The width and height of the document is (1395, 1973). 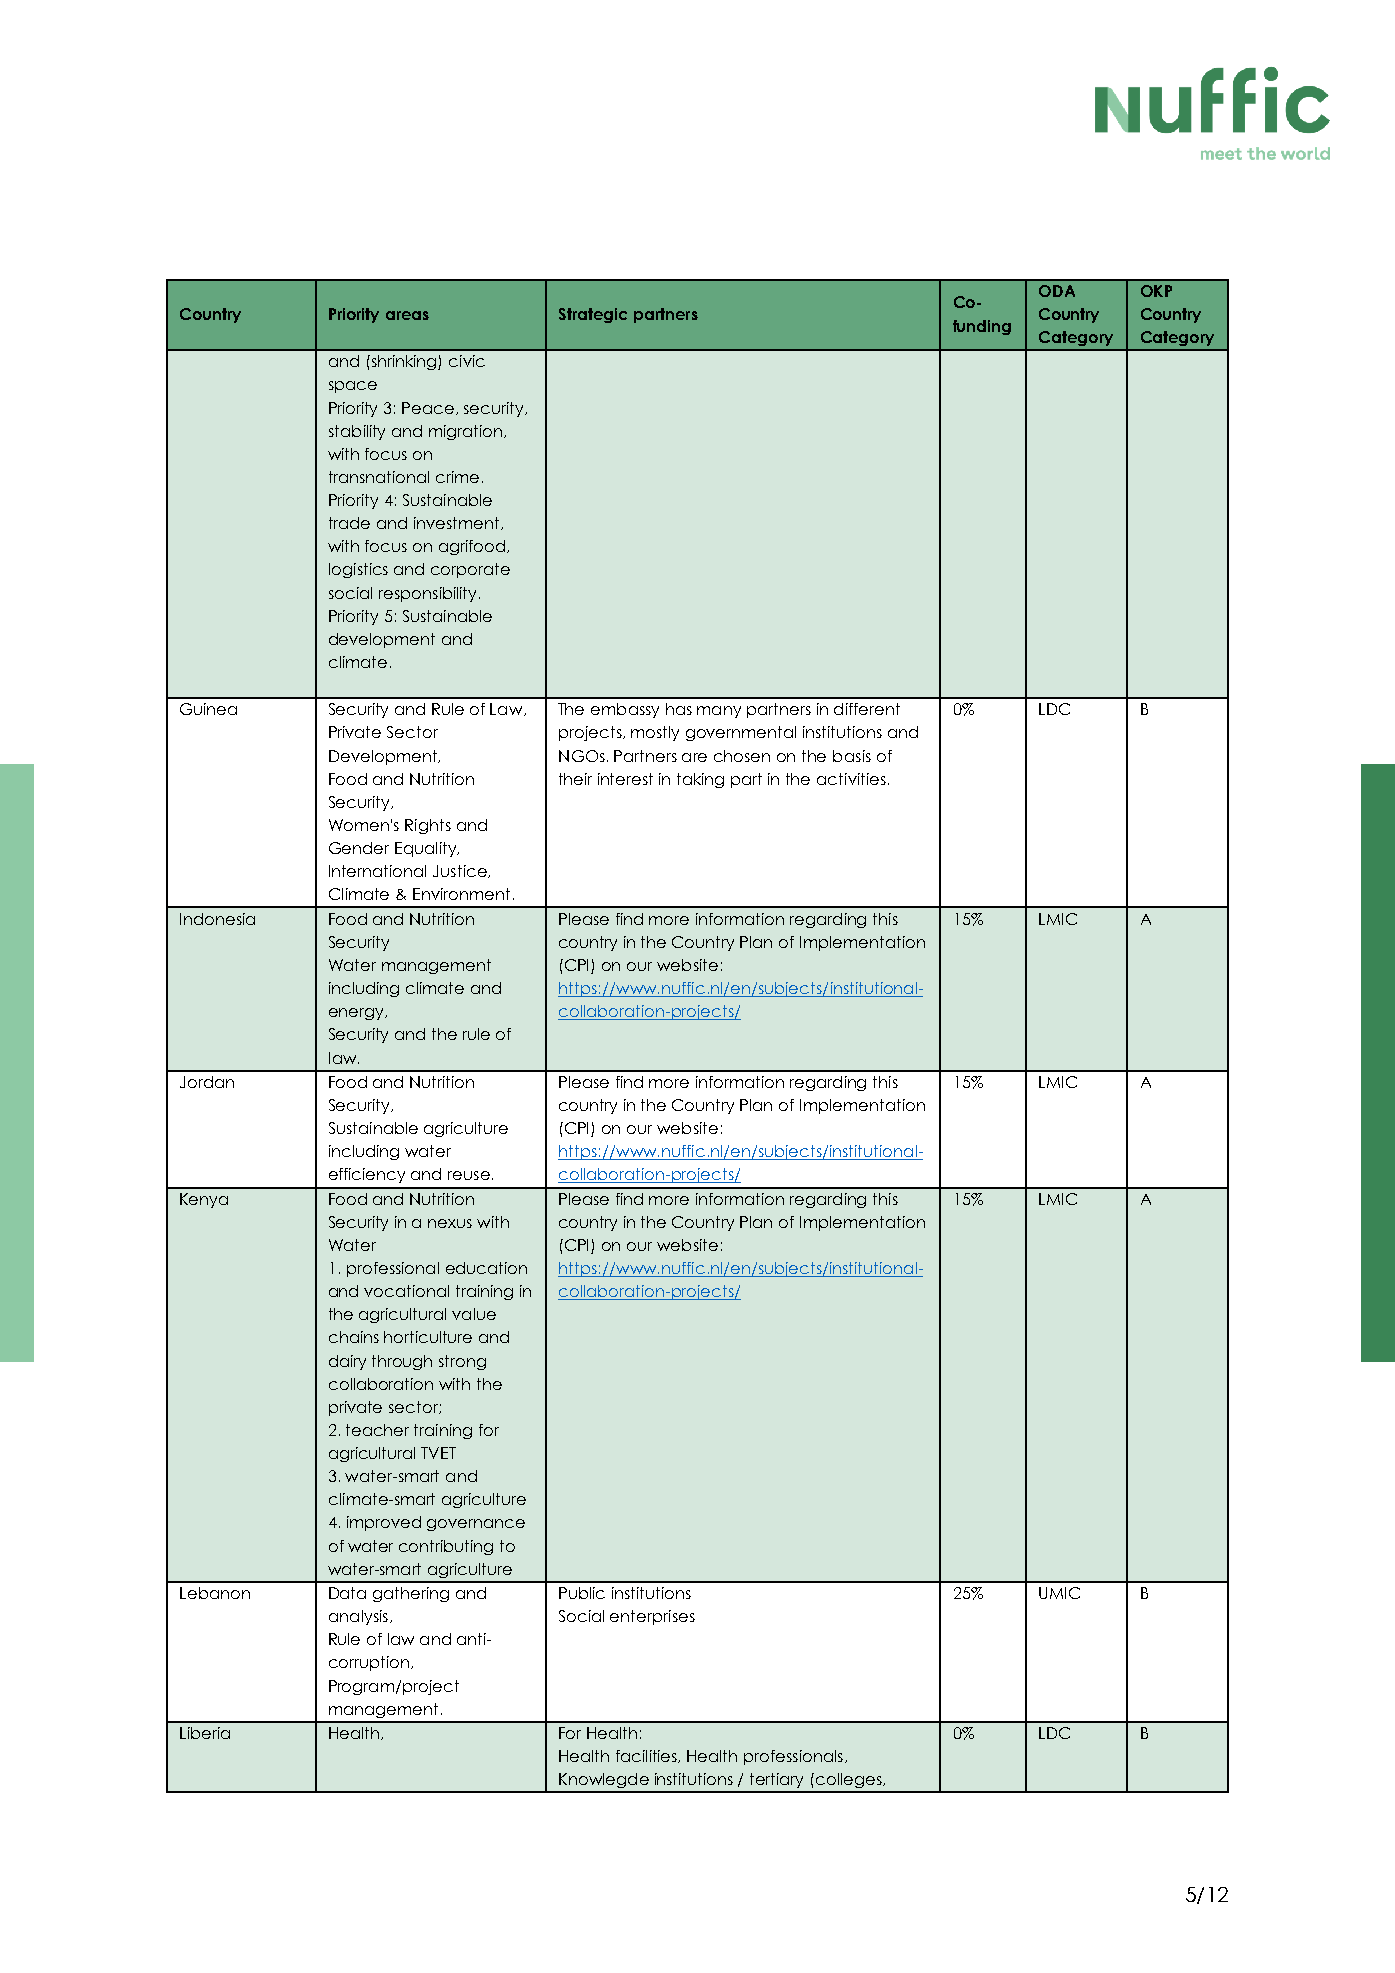 I want to click on activities, so click(x=851, y=779).
